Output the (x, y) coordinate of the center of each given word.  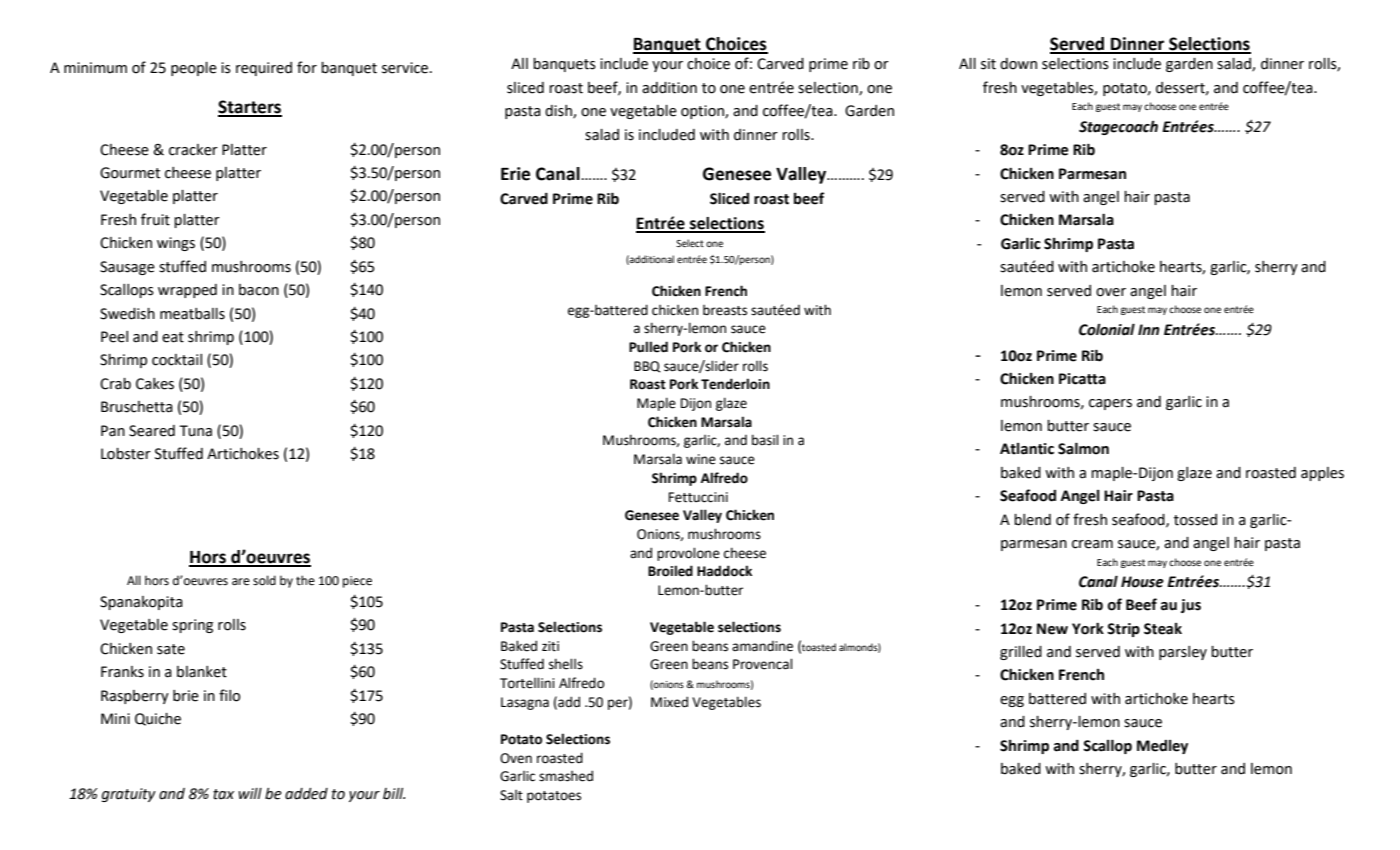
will (250, 793)
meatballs (192, 314)
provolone (688, 554)
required (264, 69)
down (1018, 64)
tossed (1195, 520)
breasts (725, 310)
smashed (566, 776)
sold (264, 580)
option (703, 112)
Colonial (1107, 329)
